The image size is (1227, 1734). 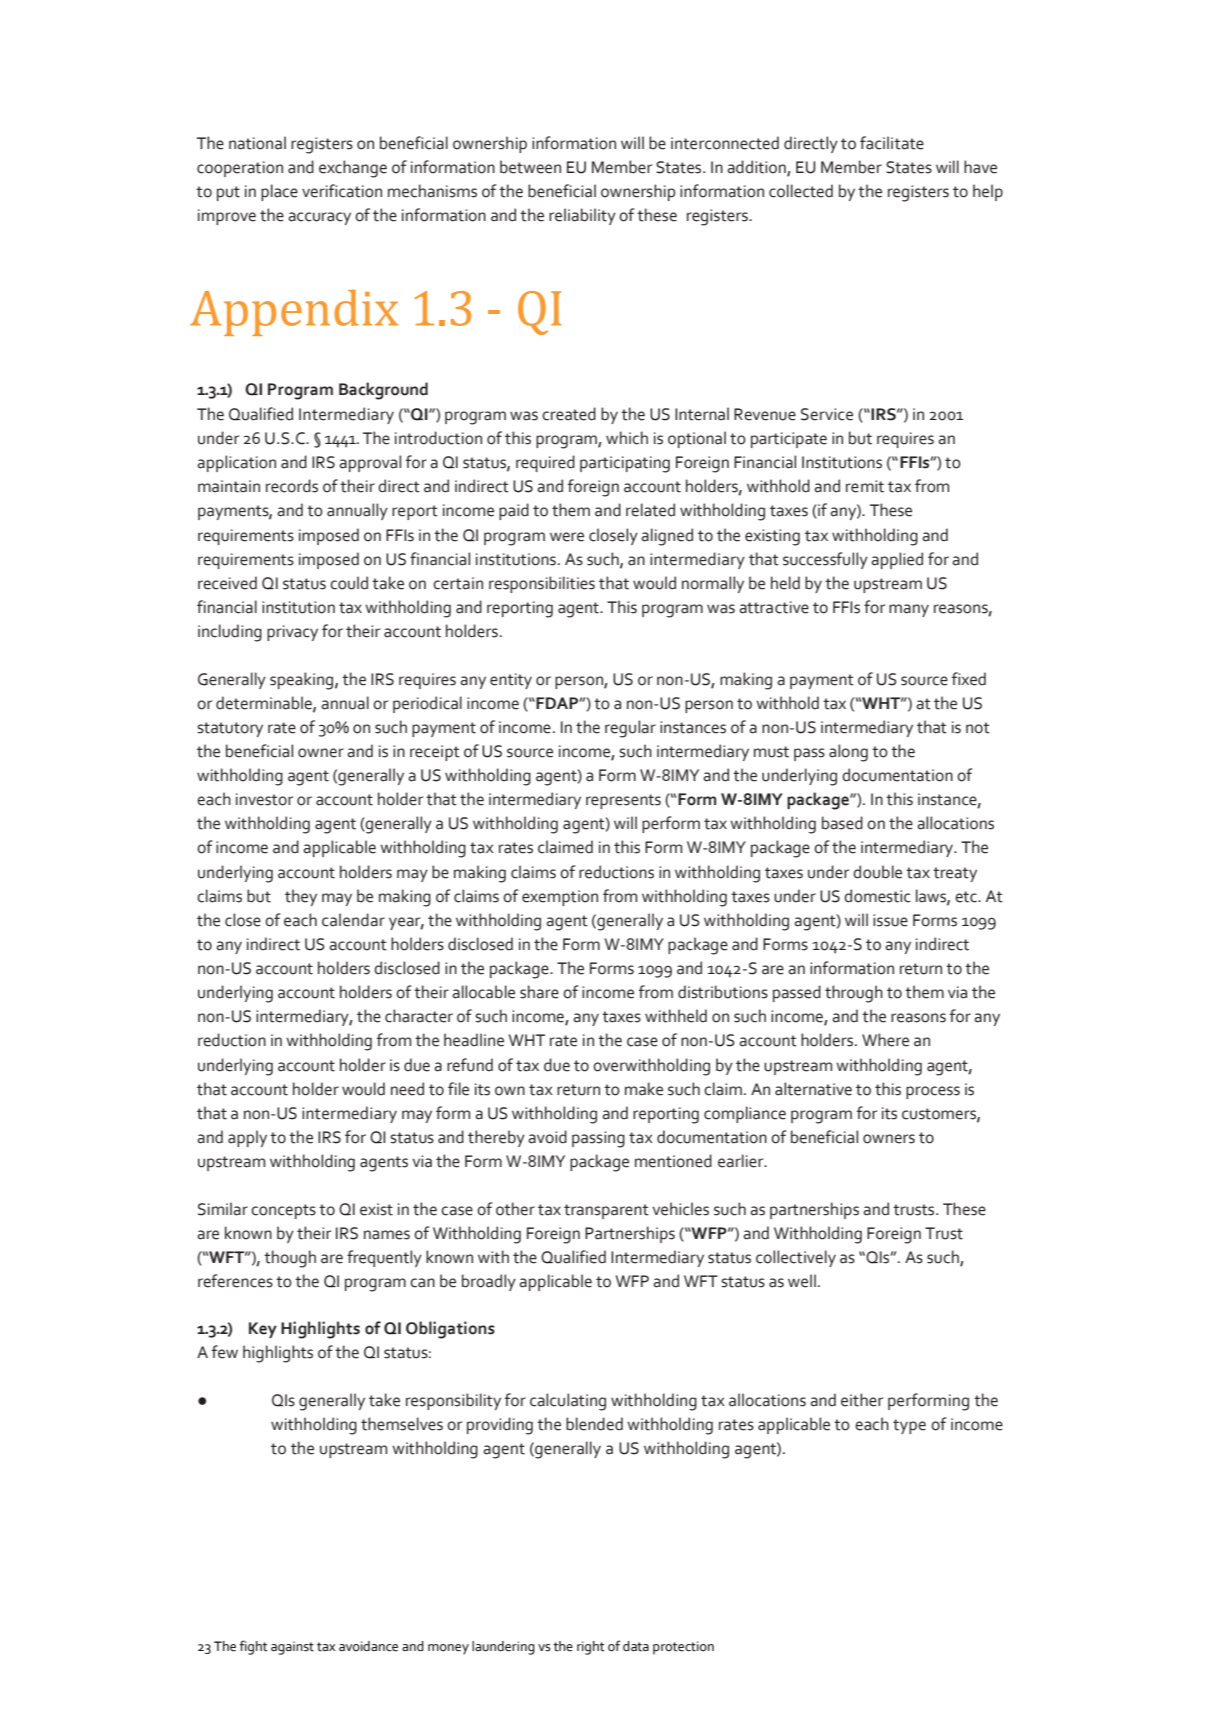 What do you see at coordinates (933, 1092) in the page?
I see `process` at bounding box center [933, 1092].
